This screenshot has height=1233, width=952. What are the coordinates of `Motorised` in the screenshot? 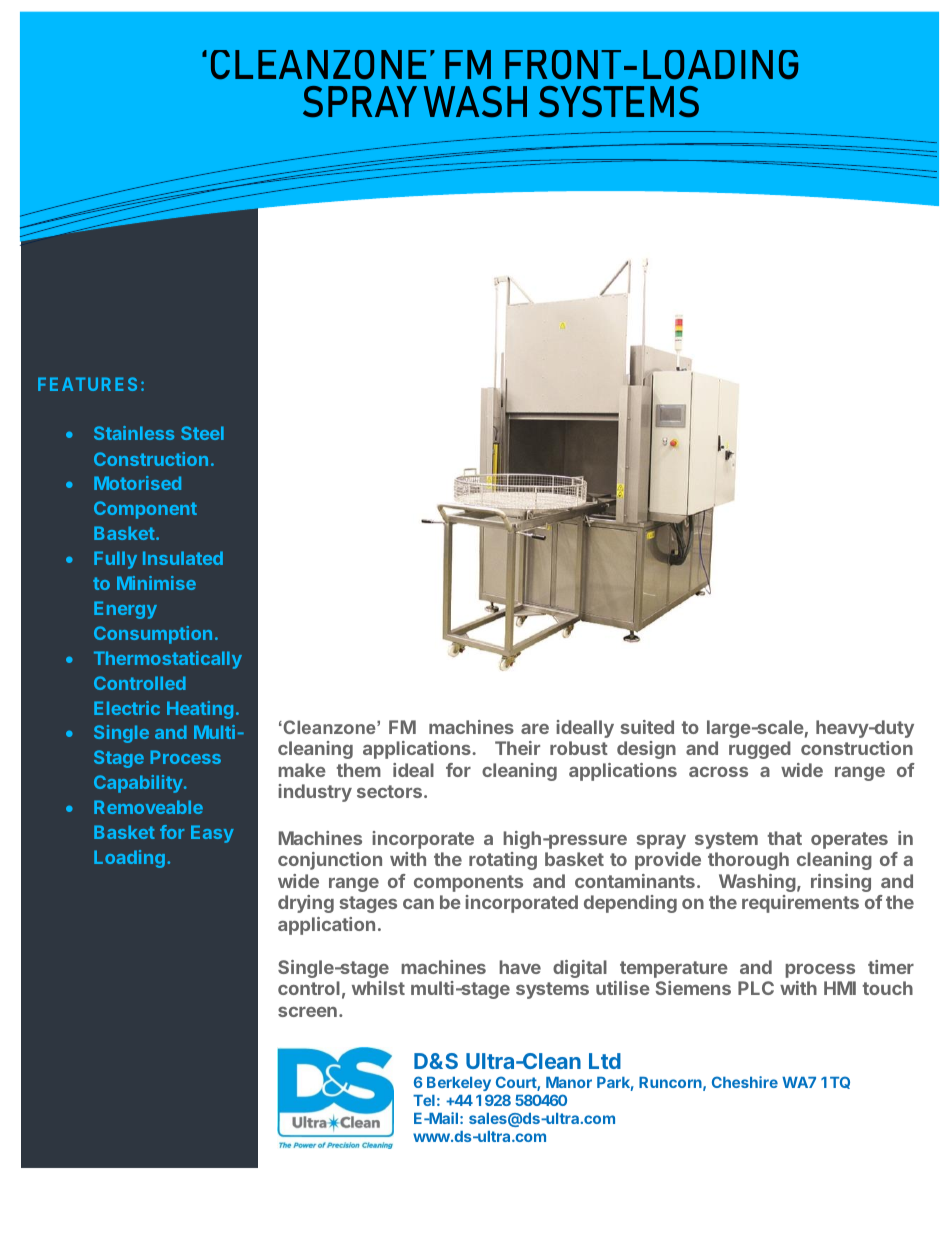 It's located at (137, 483).
